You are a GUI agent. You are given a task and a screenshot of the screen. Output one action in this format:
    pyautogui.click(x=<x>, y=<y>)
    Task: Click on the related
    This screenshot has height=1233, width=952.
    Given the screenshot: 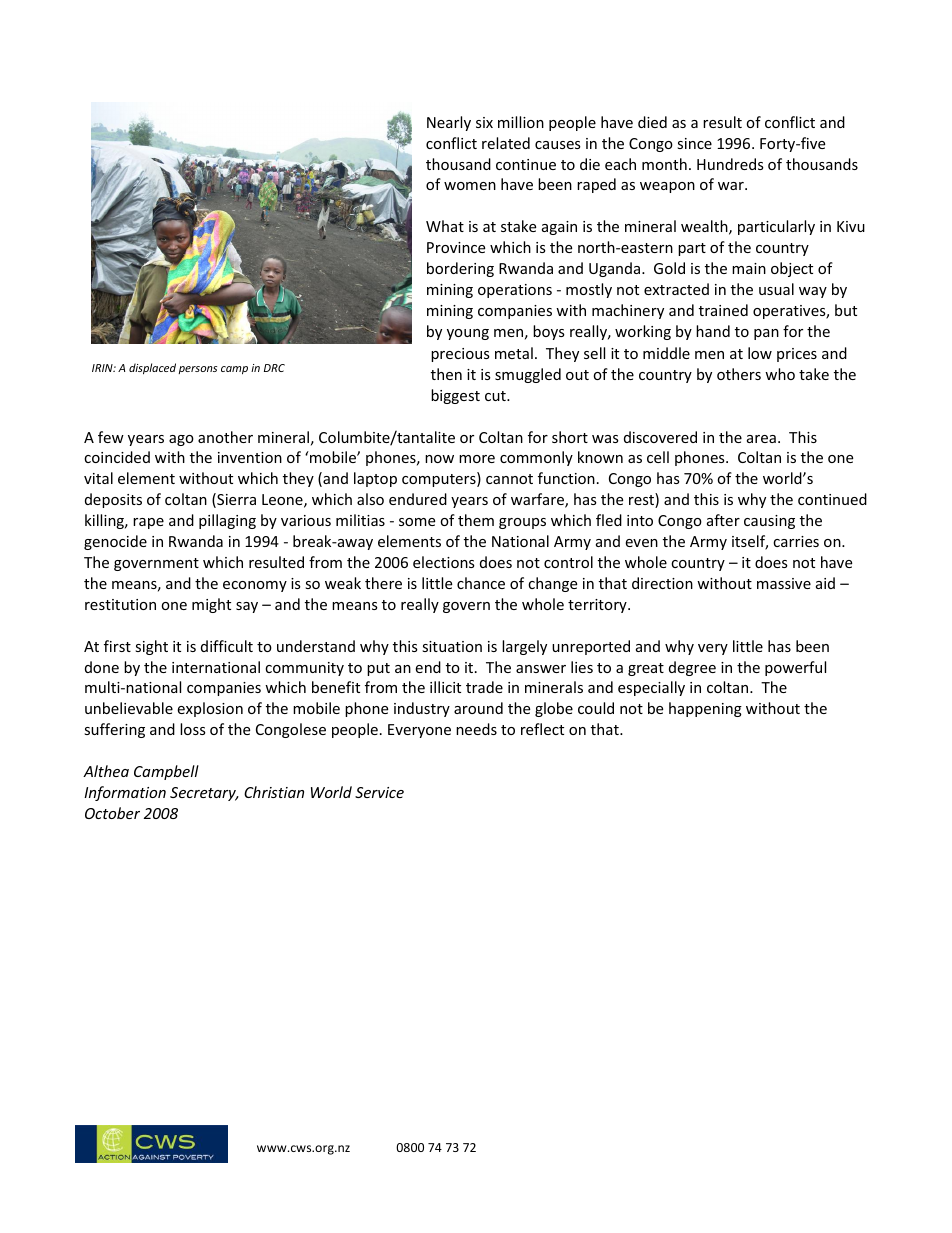 What is the action you would take?
    pyautogui.click(x=506, y=143)
